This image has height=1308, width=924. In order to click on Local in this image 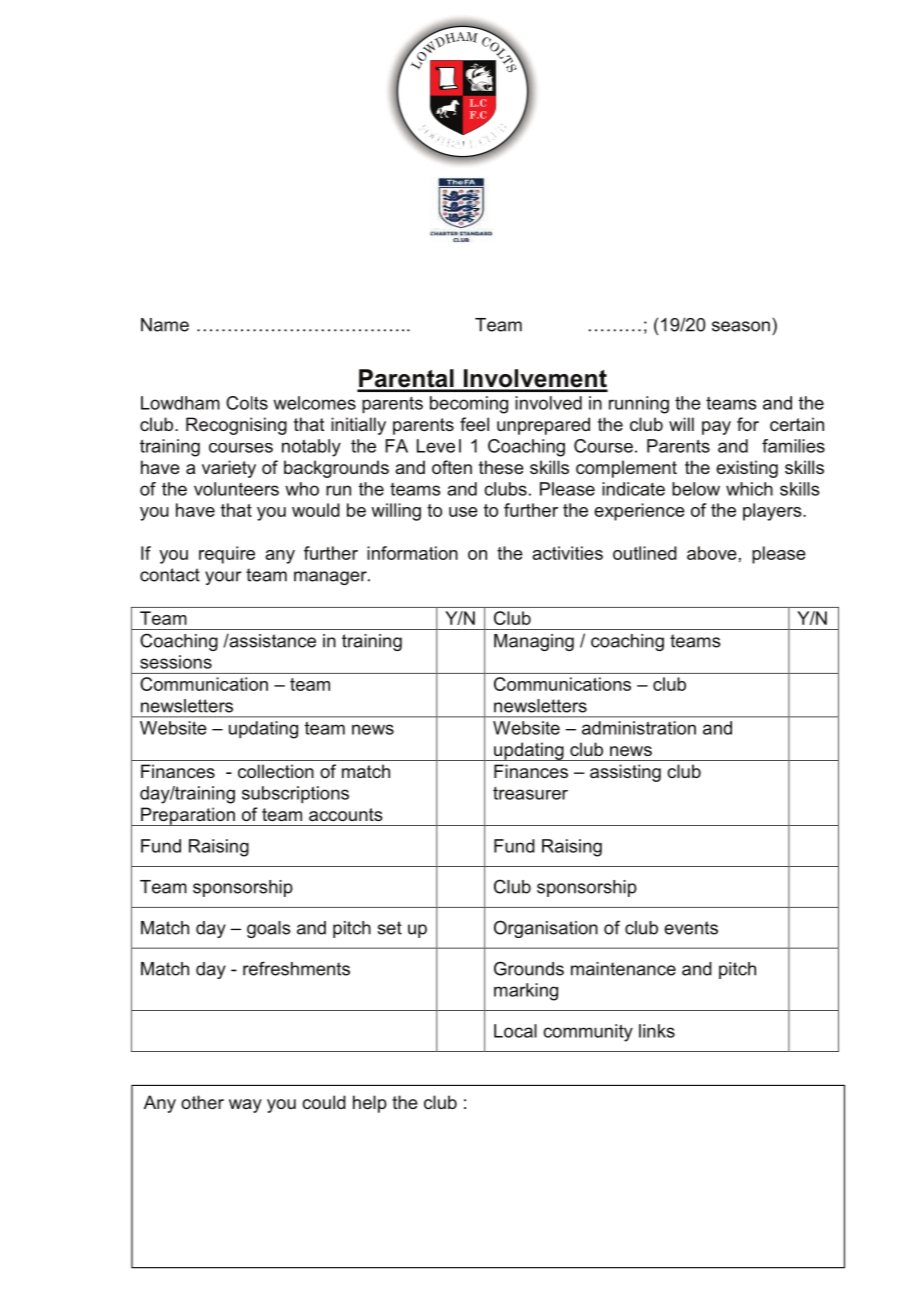, I will do `click(515, 1031)`.
